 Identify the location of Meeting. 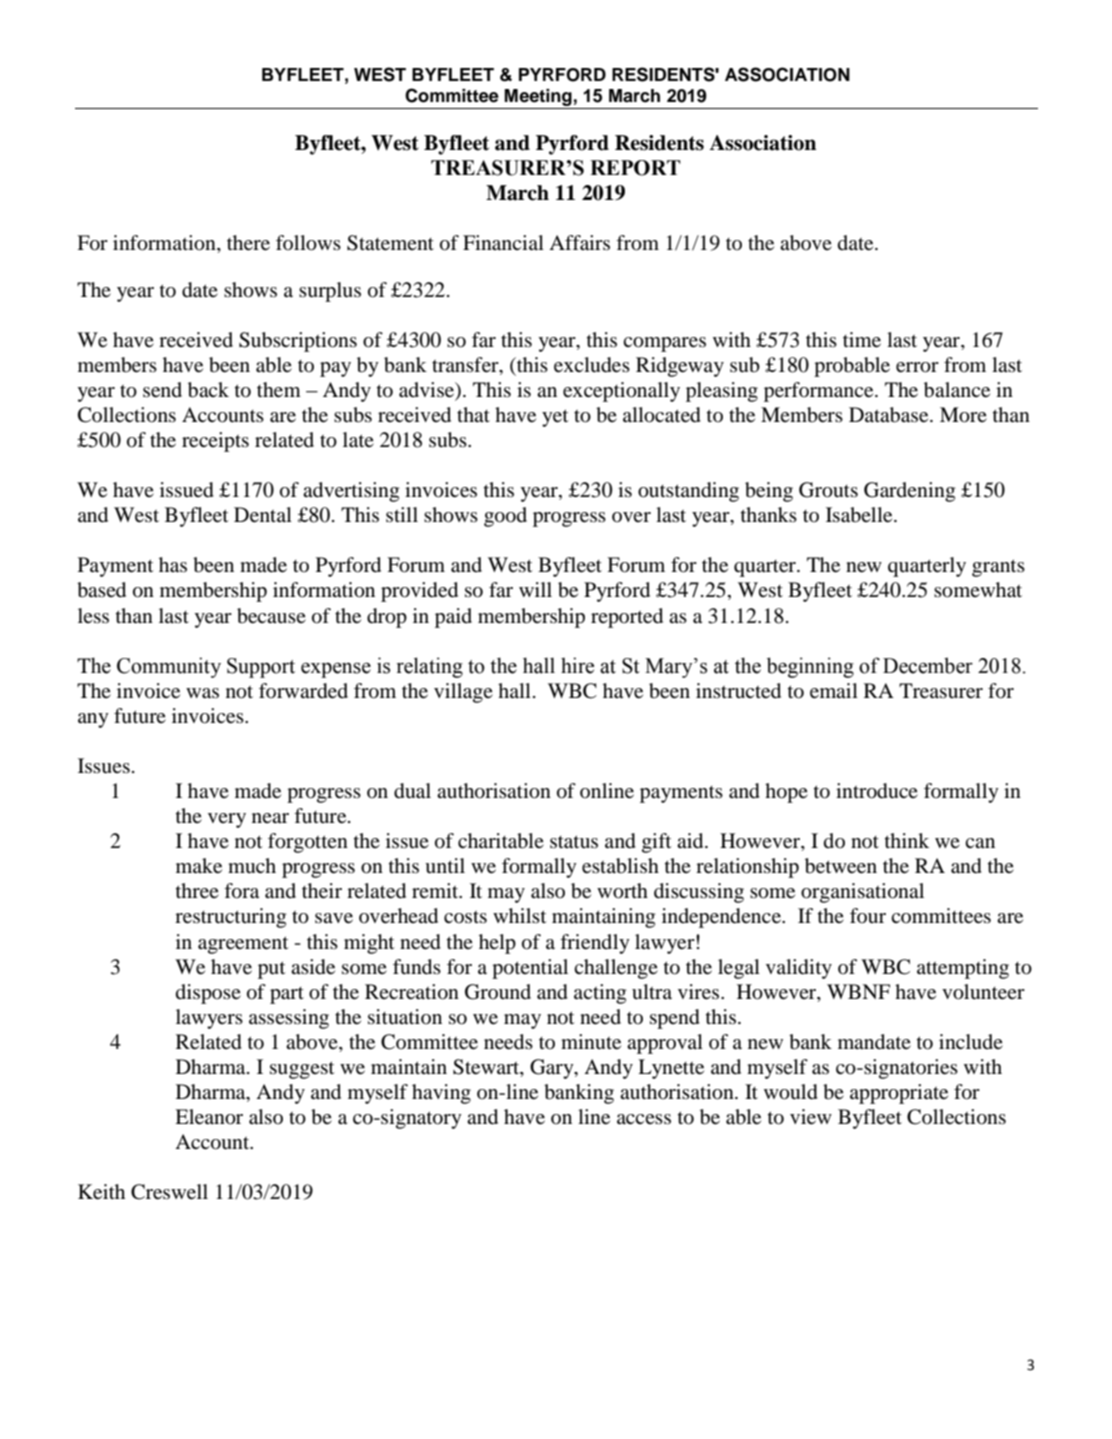
(538, 97).
